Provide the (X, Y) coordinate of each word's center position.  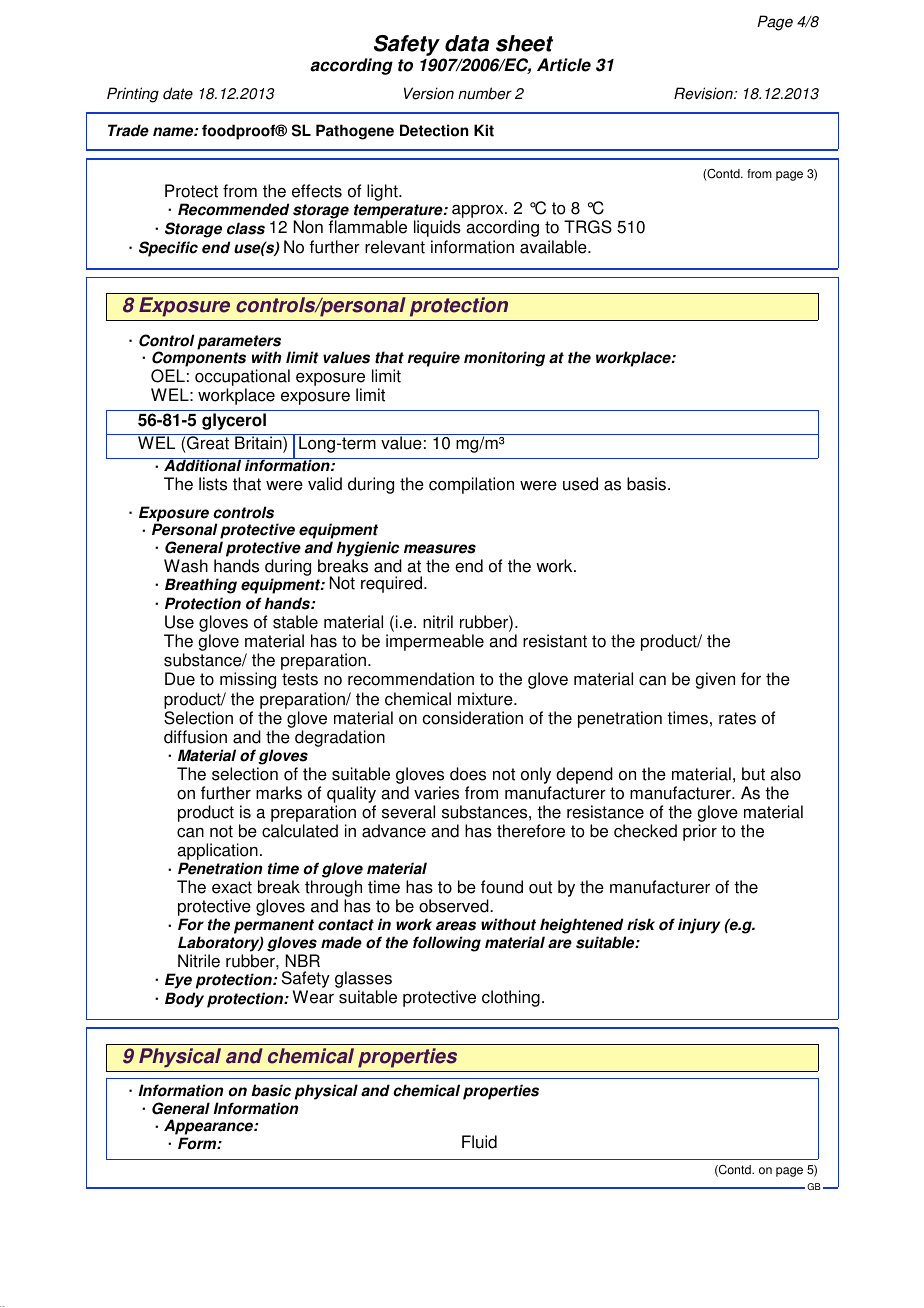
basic (271, 1090)
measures (440, 549)
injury (699, 926)
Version (429, 93)
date (178, 93)
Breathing (201, 586)
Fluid (479, 1142)
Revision (704, 93)
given (715, 680)
